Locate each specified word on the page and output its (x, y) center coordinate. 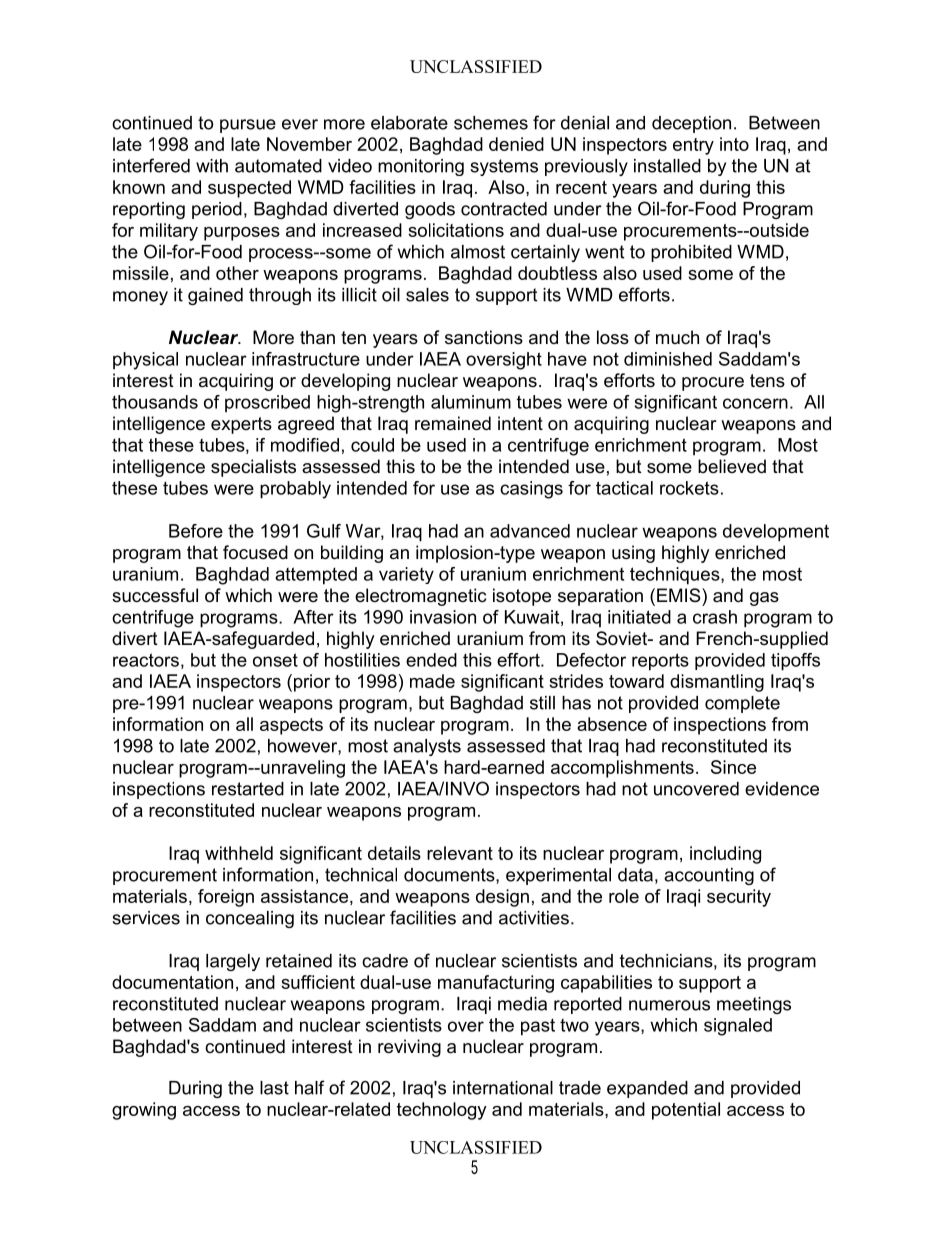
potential (686, 1111)
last (274, 1088)
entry (693, 146)
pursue (248, 126)
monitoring (421, 167)
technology (442, 1111)
